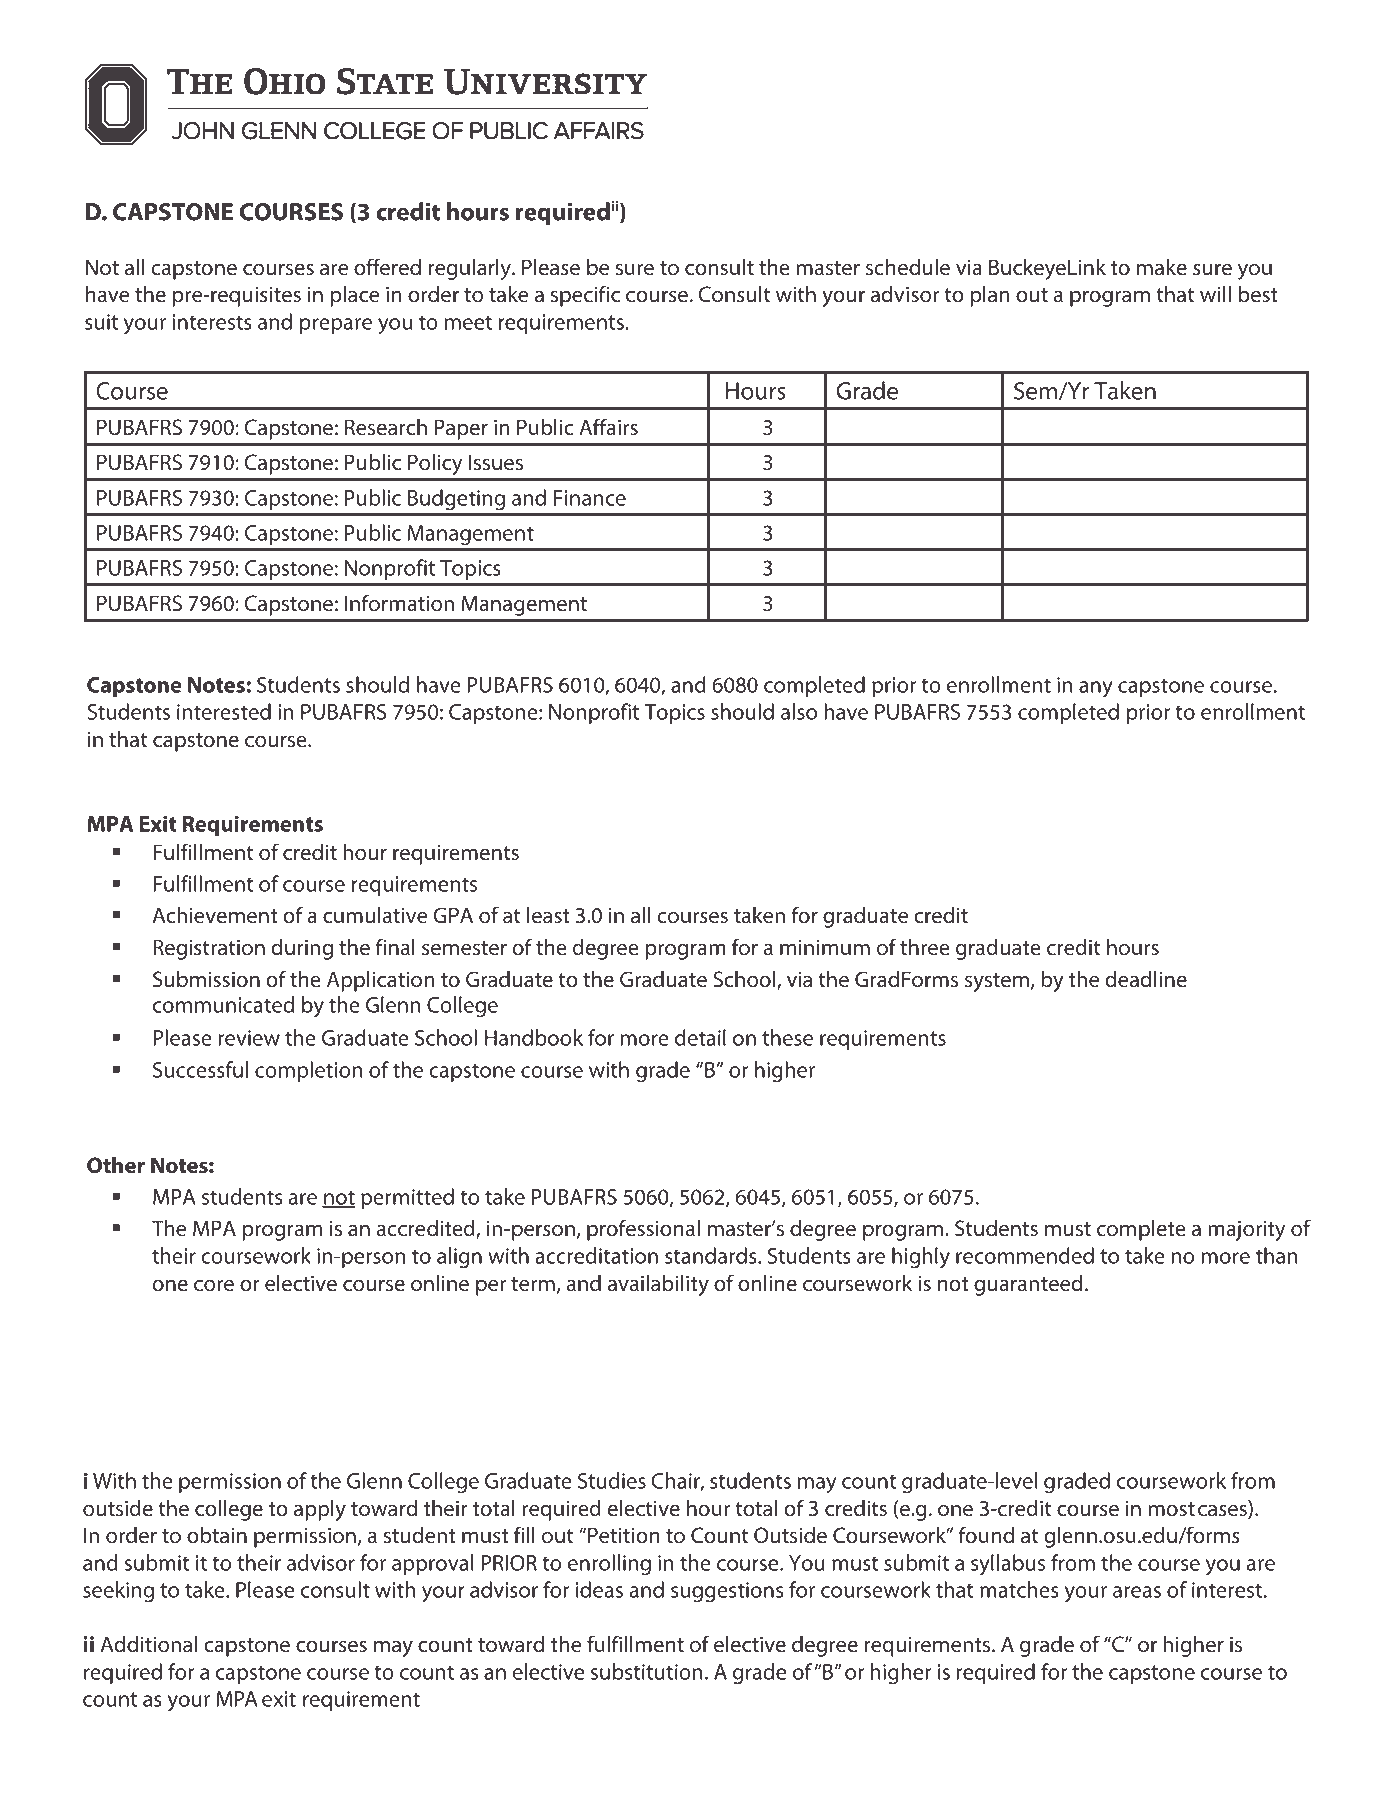  Describe the element at coordinates (700, 1037) in the document. I see `detail` at that location.
